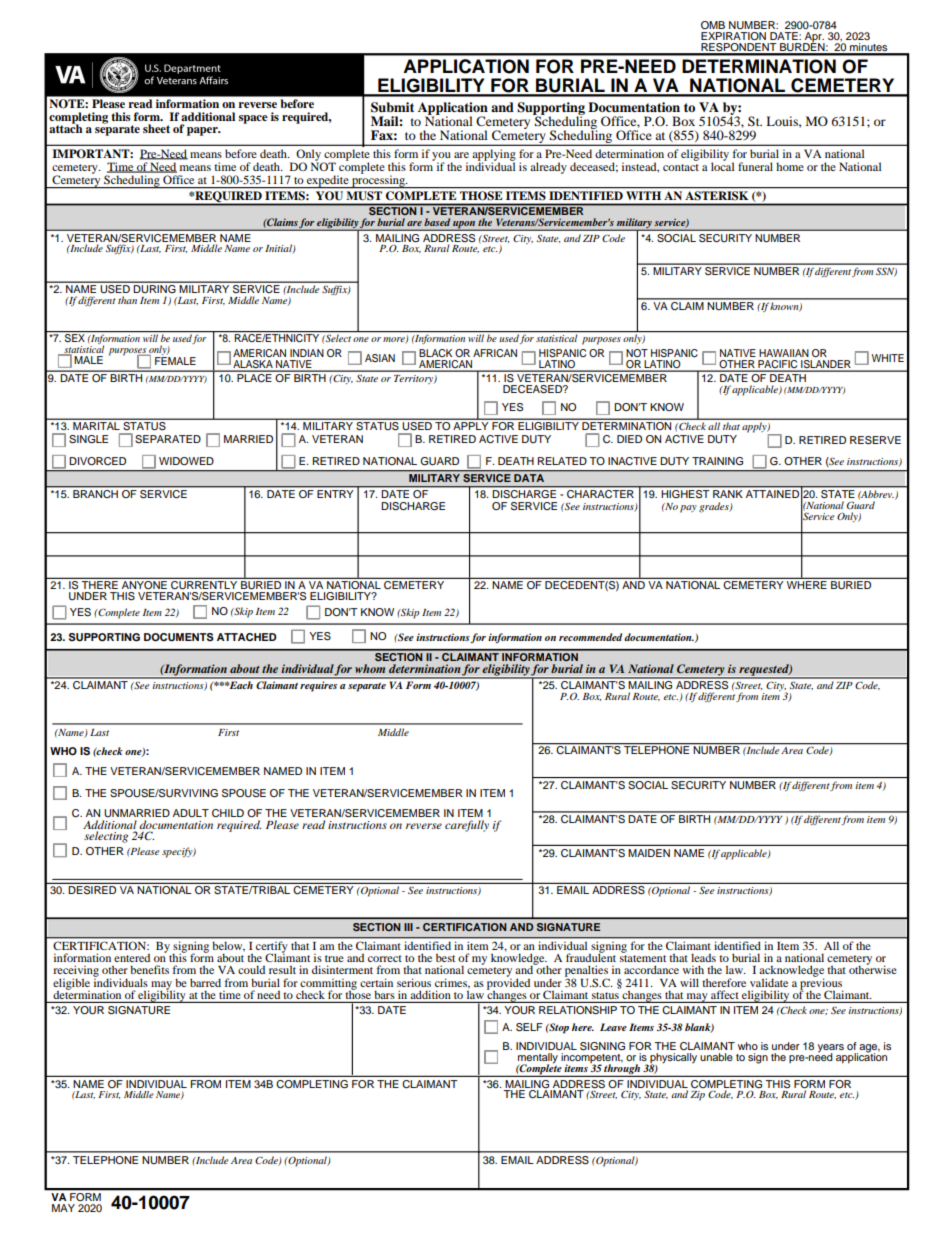 Image resolution: width=952 pixels, height=1233 pixels. I want to click on sheet, so click(156, 128).
